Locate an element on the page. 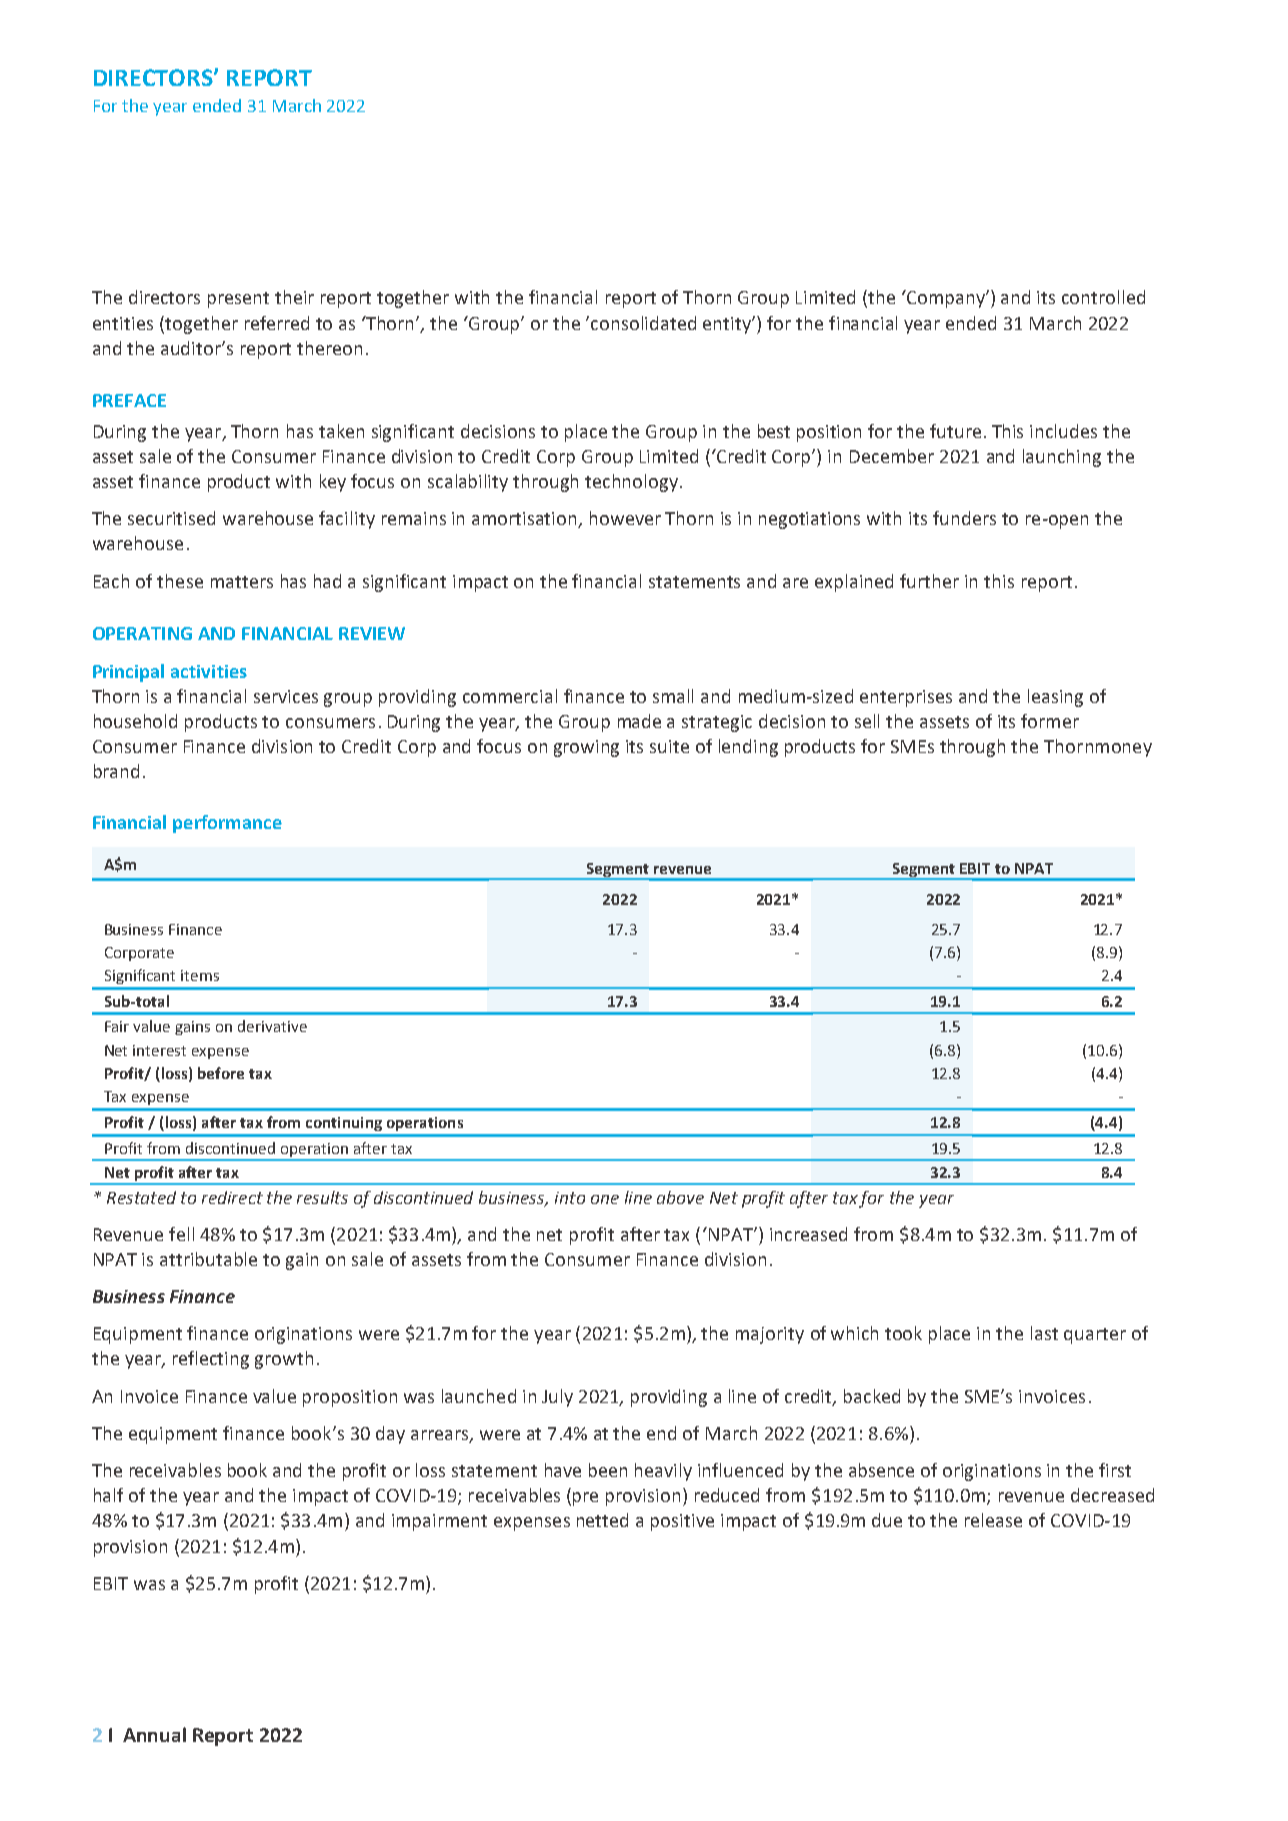 The width and height of the document is (1288, 1821). Company is located at coordinates (946, 299).
